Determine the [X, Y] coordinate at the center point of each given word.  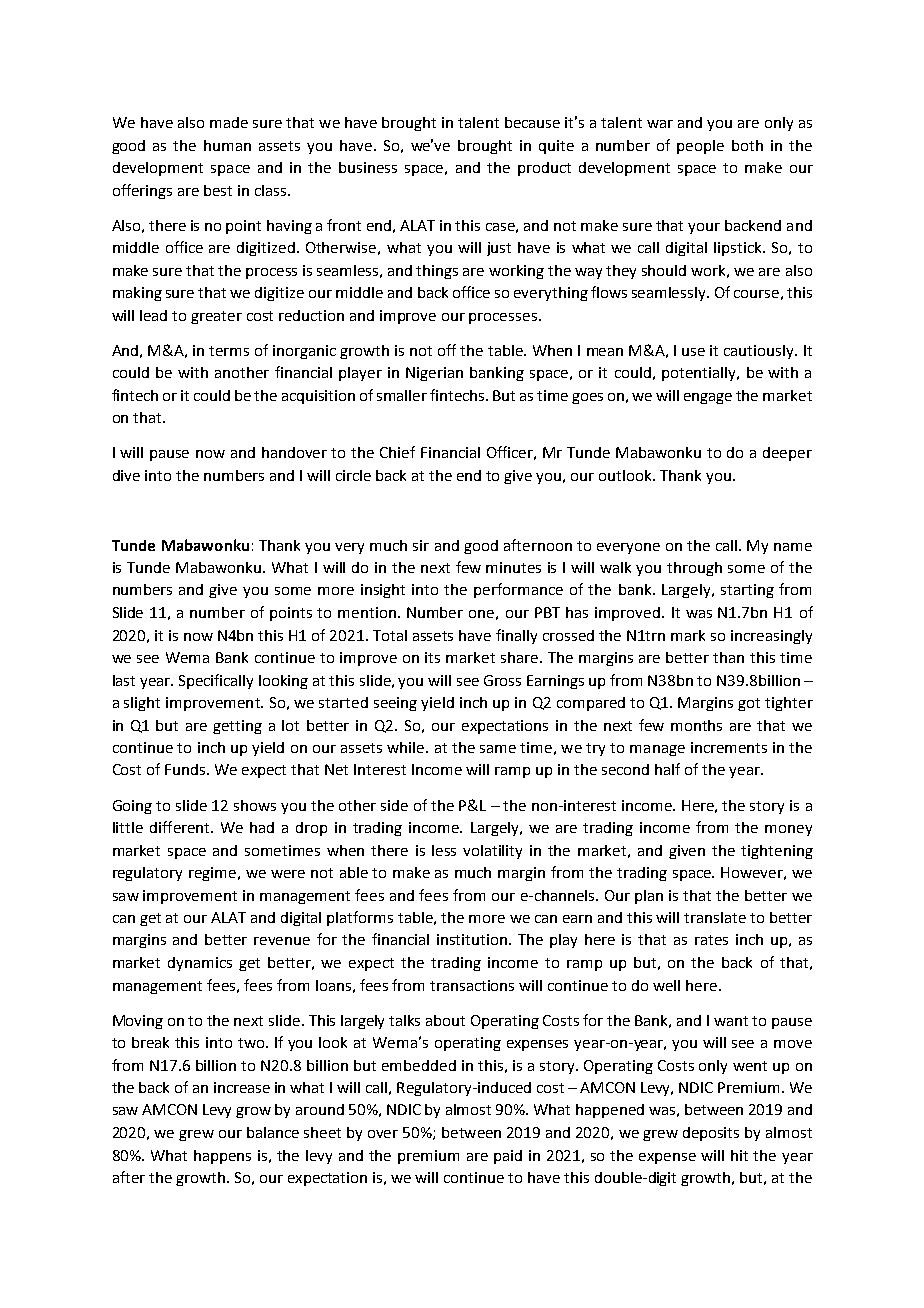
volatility [492, 852]
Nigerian [434, 374]
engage [708, 398]
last [124, 680]
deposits [711, 1134]
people [700, 147]
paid [508, 1157]
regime [214, 874]
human [227, 145]
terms [229, 351]
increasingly [771, 637]
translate [715, 917]
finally [516, 636]
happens [222, 1157]
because [532, 122]
